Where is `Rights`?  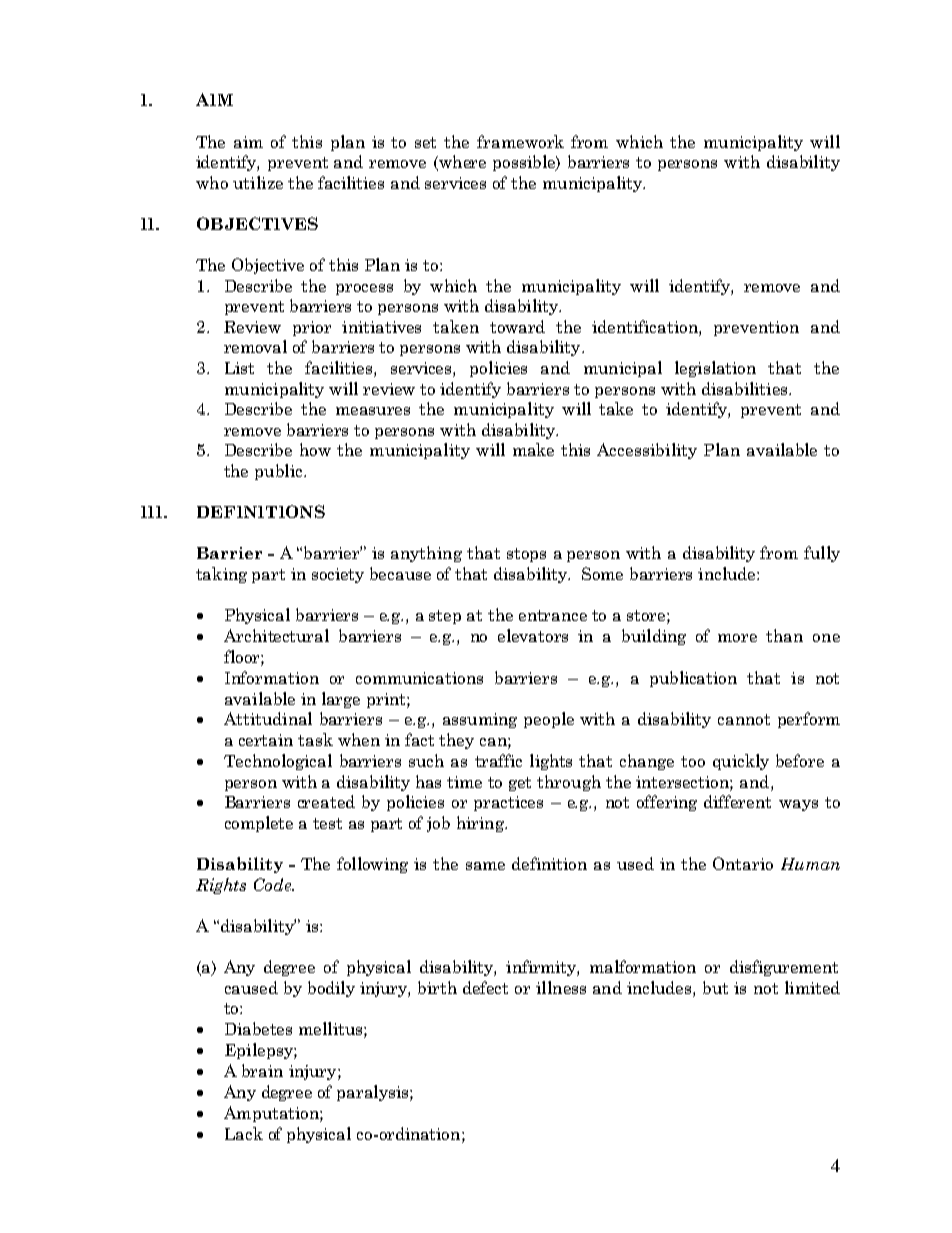
Rights is located at coordinates (221, 886).
